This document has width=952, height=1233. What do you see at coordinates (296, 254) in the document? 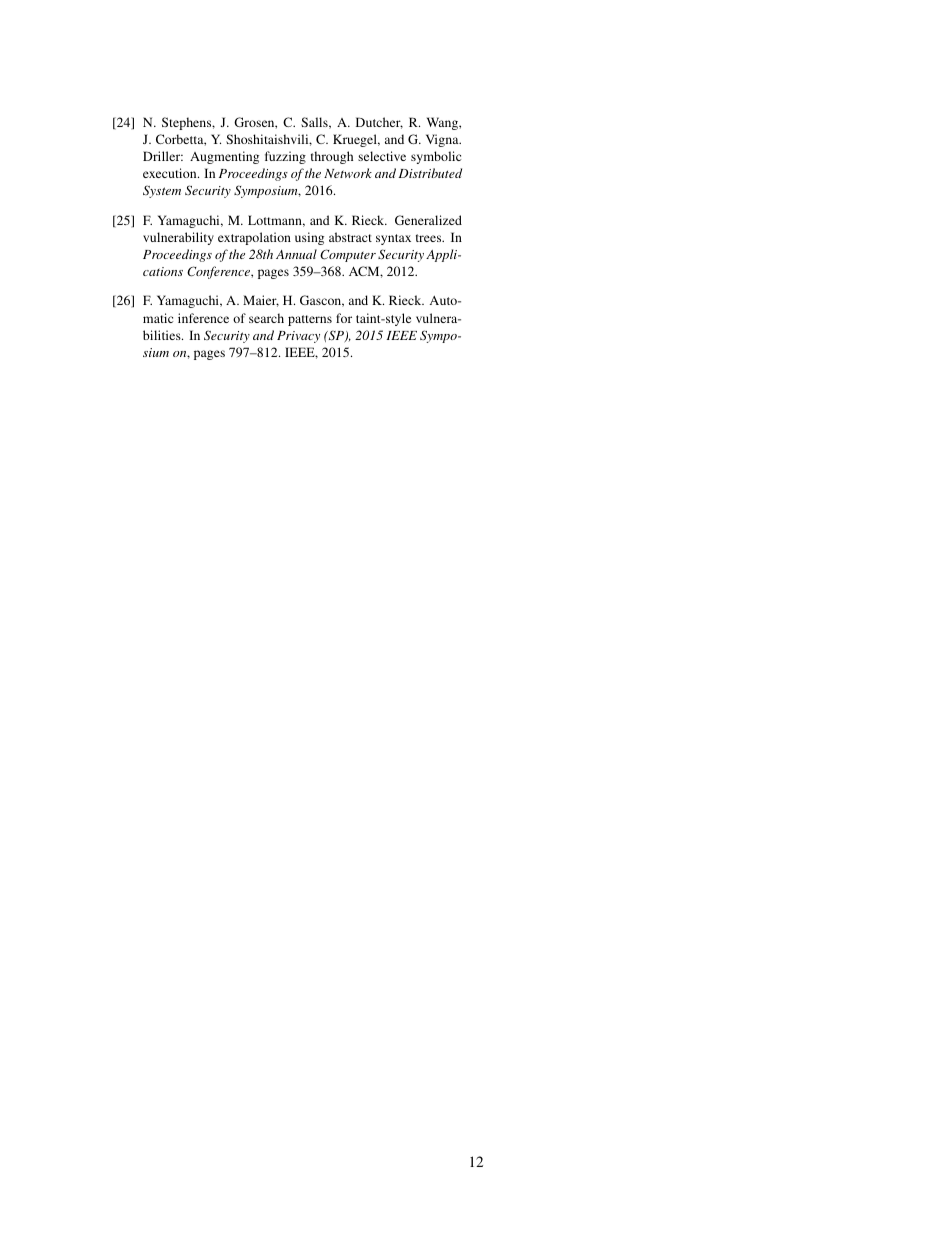
I see `Annual` at bounding box center [296, 254].
